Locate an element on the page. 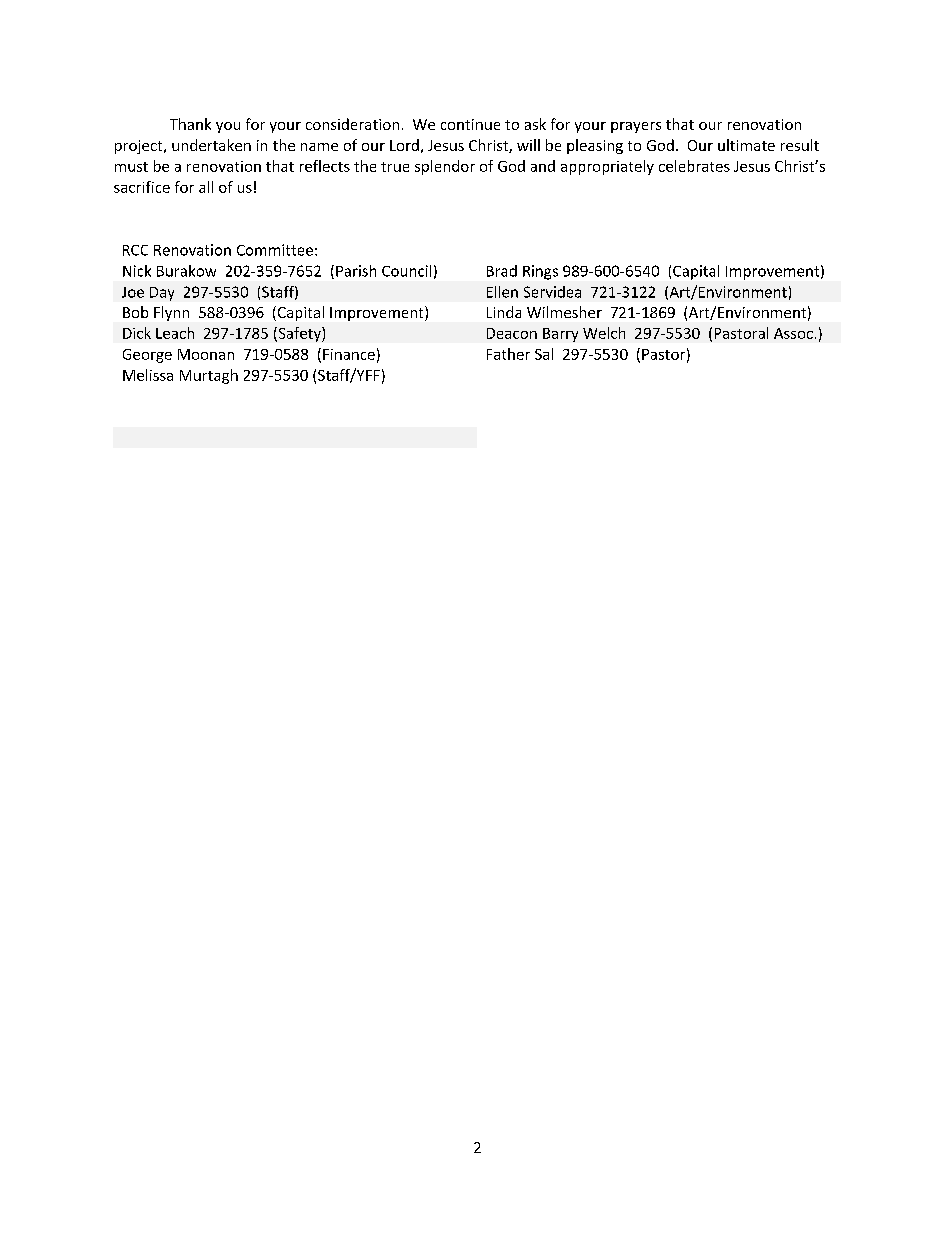 The height and width of the document is (1233, 952). Committee is located at coordinates (275, 250).
